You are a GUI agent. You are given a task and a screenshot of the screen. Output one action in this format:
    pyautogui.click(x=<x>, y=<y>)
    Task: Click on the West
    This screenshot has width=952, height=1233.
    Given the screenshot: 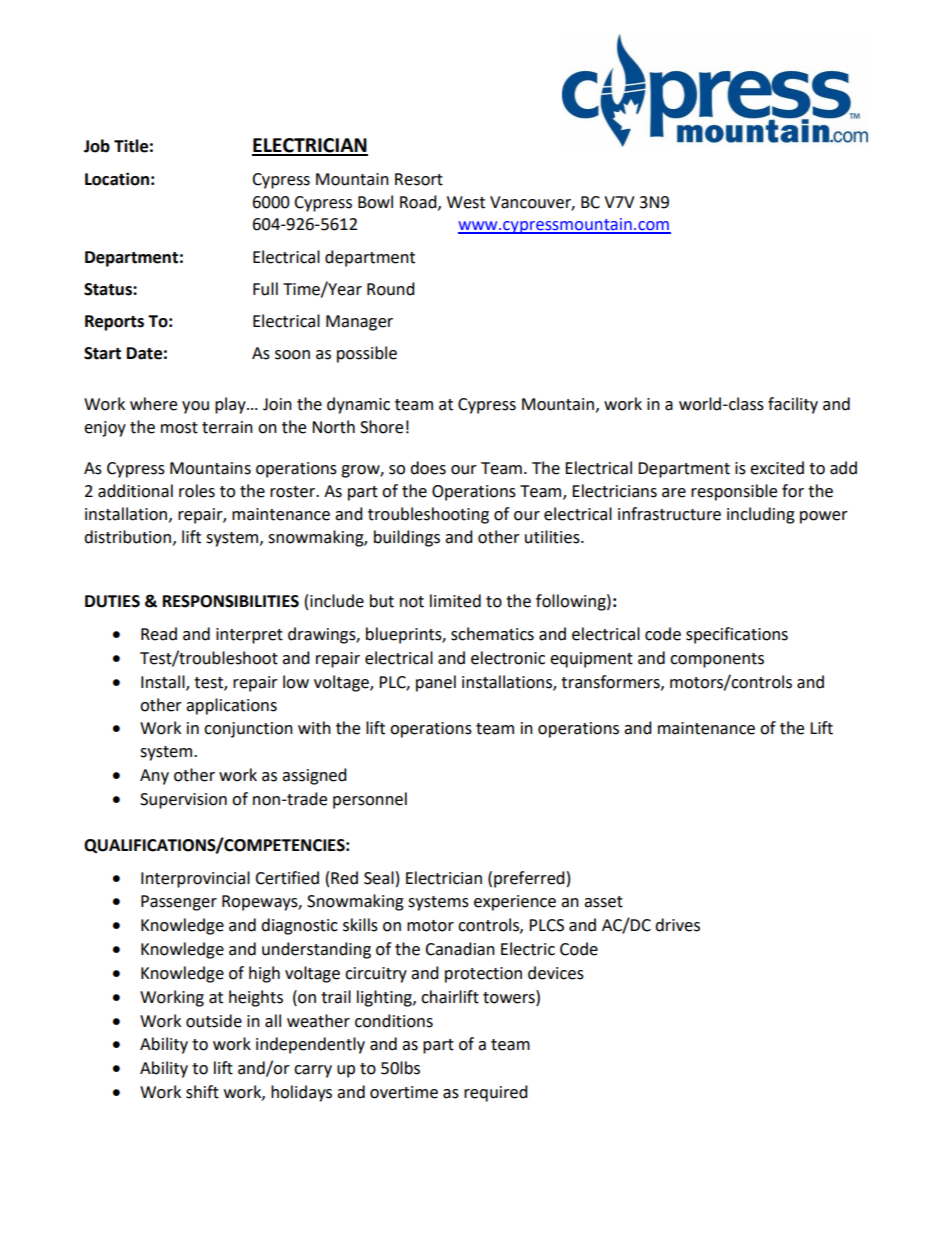 What is the action you would take?
    pyautogui.click(x=466, y=202)
